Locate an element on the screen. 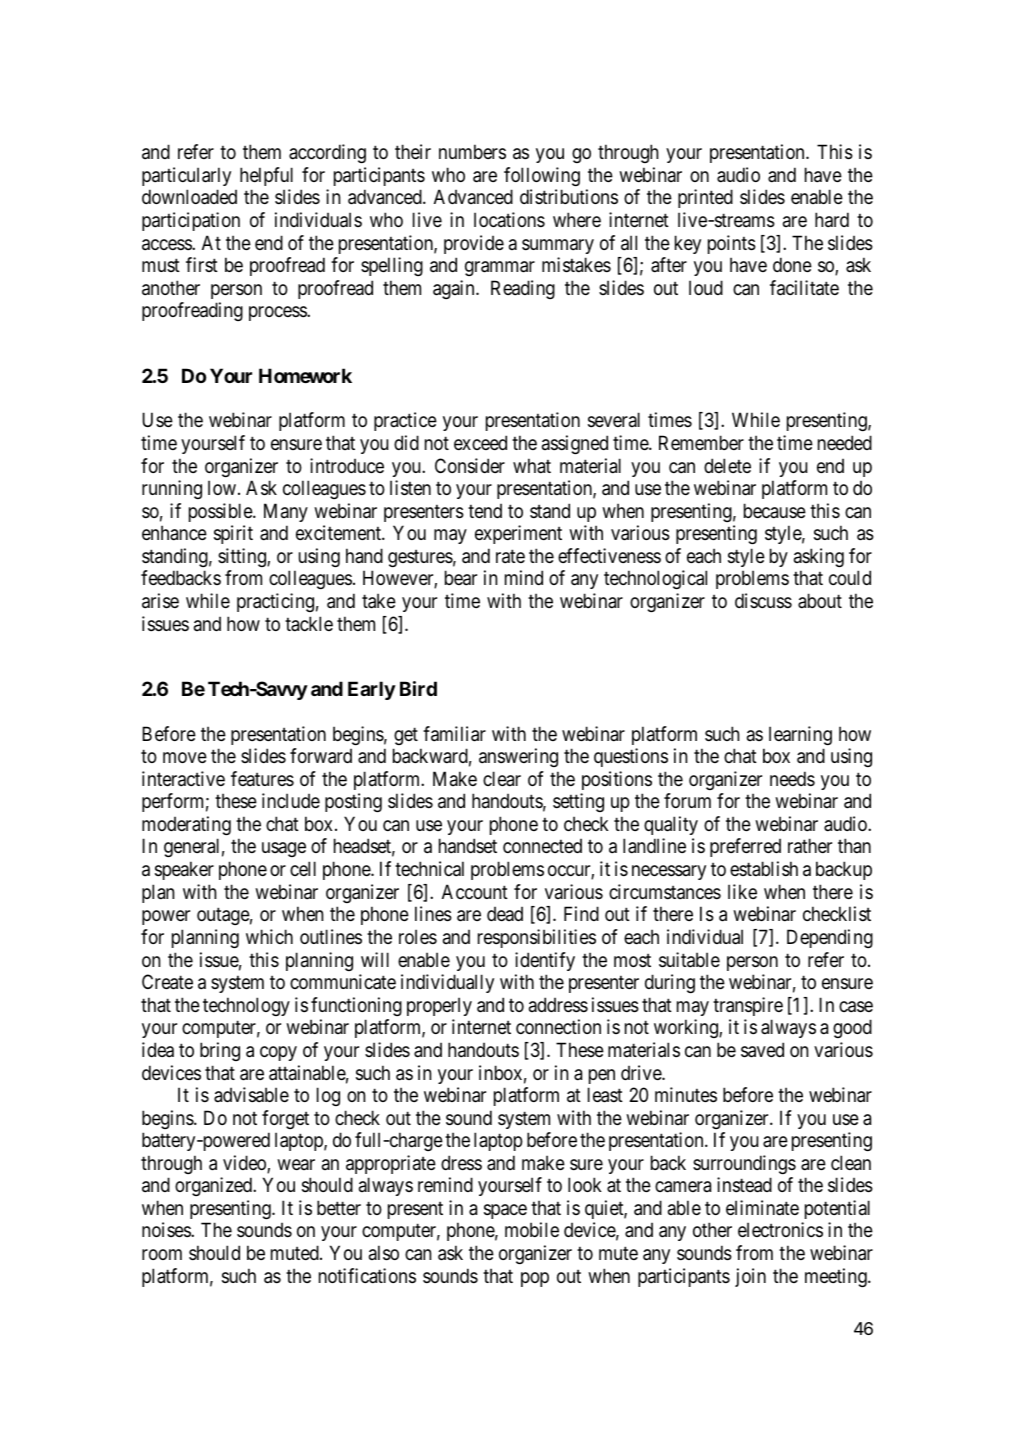 This screenshot has width=1014, height=1431. helpful is located at coordinates (266, 176).
